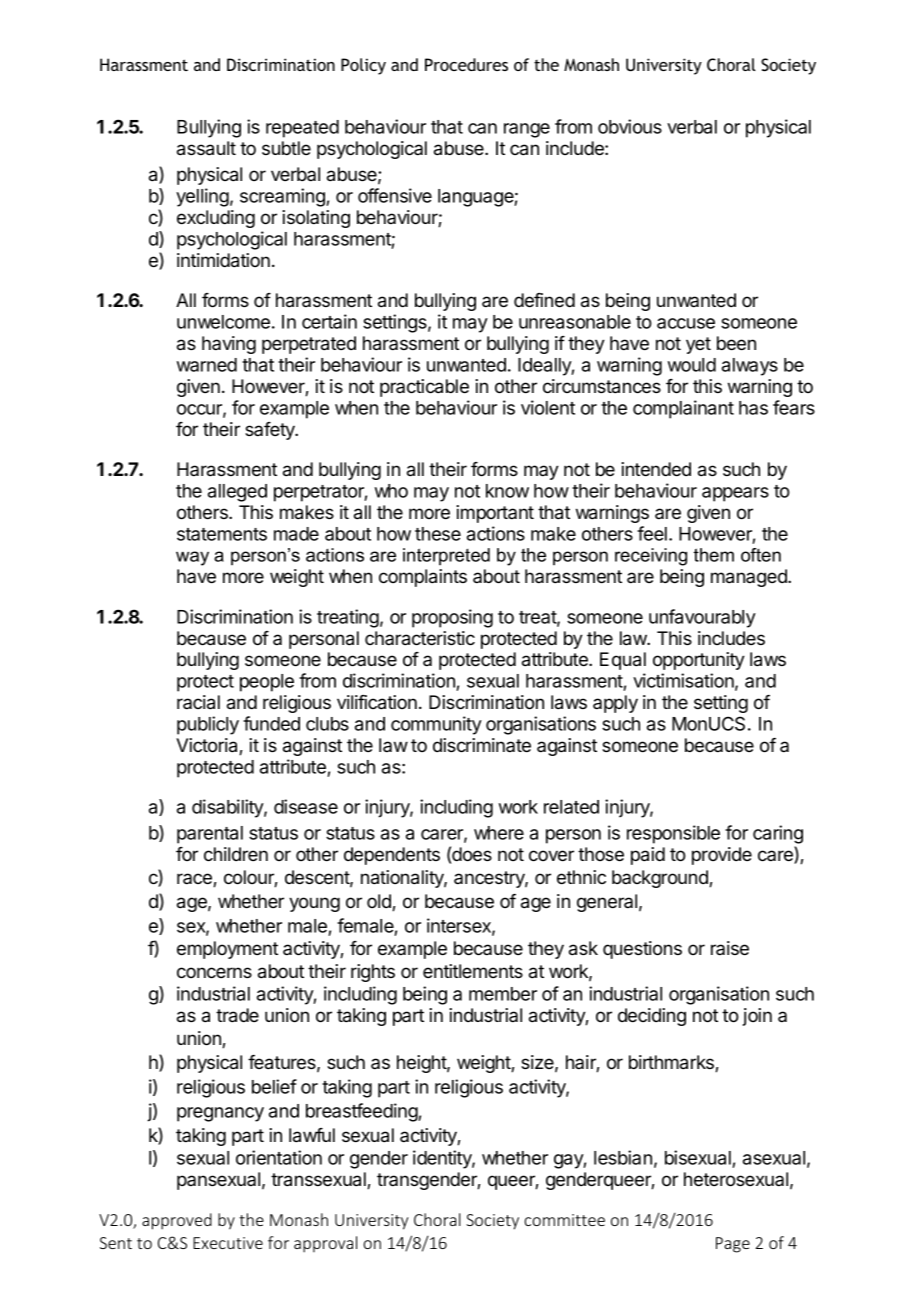 The image size is (924, 1309). Describe the element at coordinates (630, 126) in the page. I see `obvious` at that location.
